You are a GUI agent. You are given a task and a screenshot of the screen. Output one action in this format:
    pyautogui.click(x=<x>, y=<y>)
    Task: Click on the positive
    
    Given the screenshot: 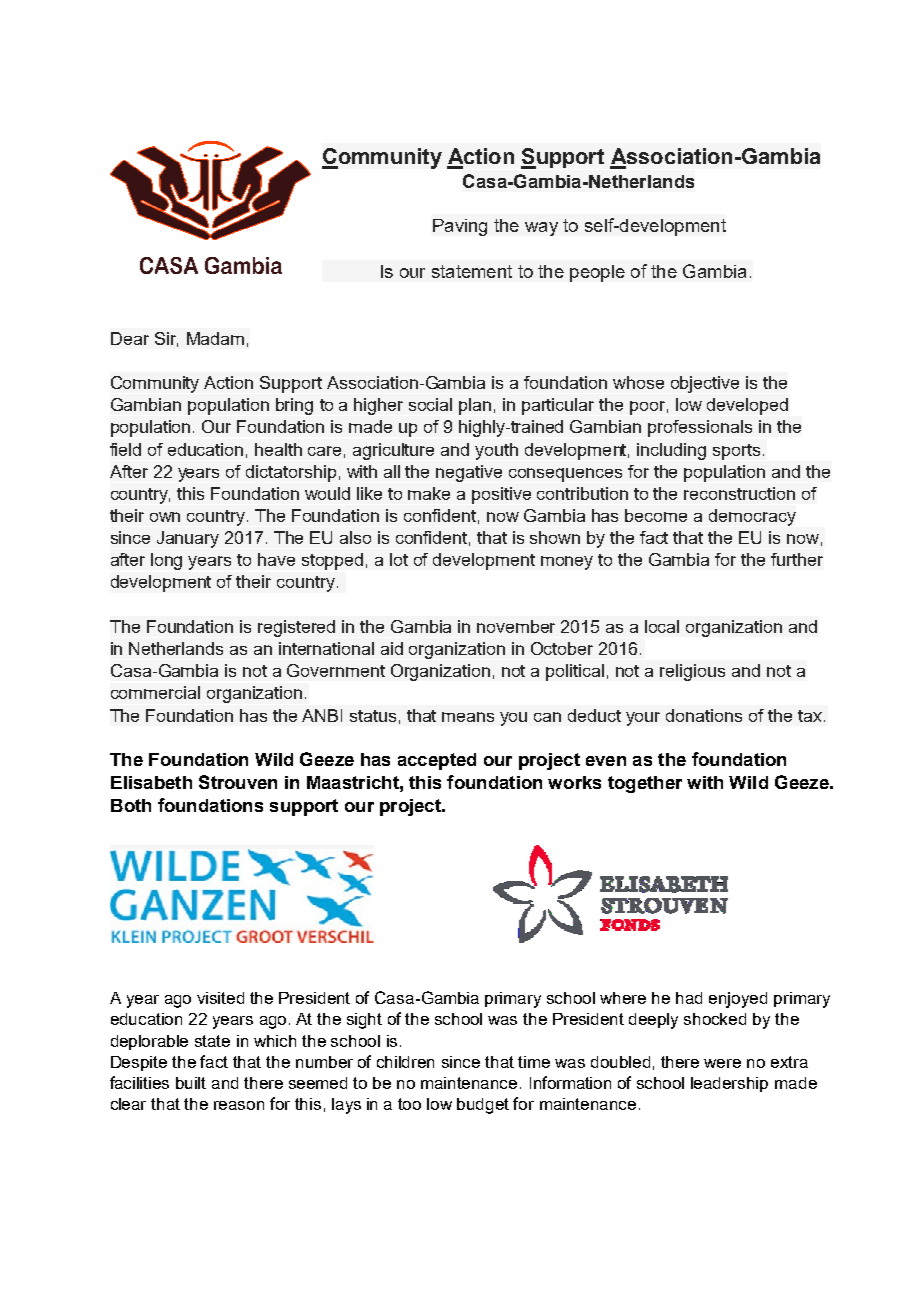 What is the action you would take?
    pyautogui.click(x=501, y=495)
